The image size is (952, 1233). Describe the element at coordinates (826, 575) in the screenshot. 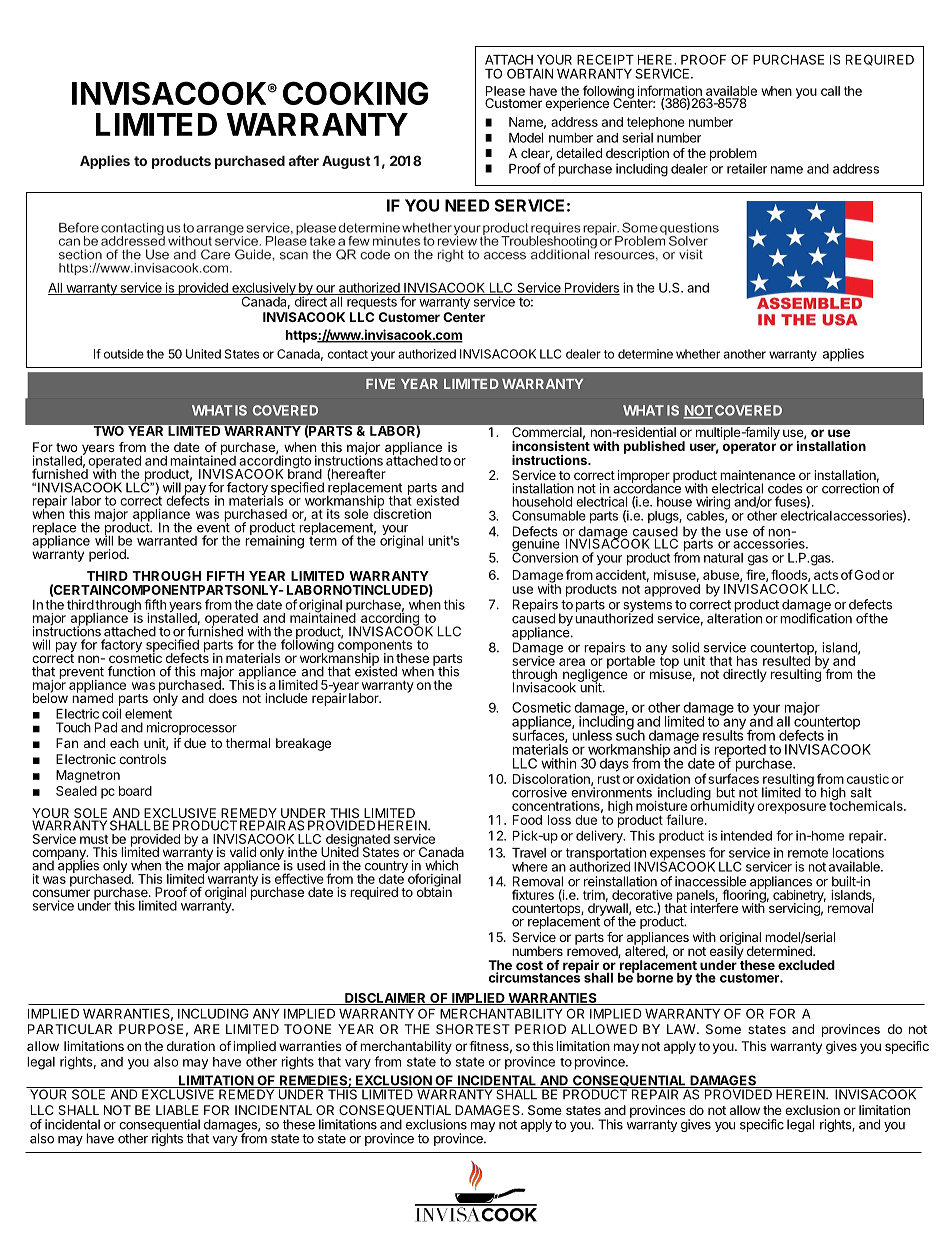

I see `acts` at that location.
